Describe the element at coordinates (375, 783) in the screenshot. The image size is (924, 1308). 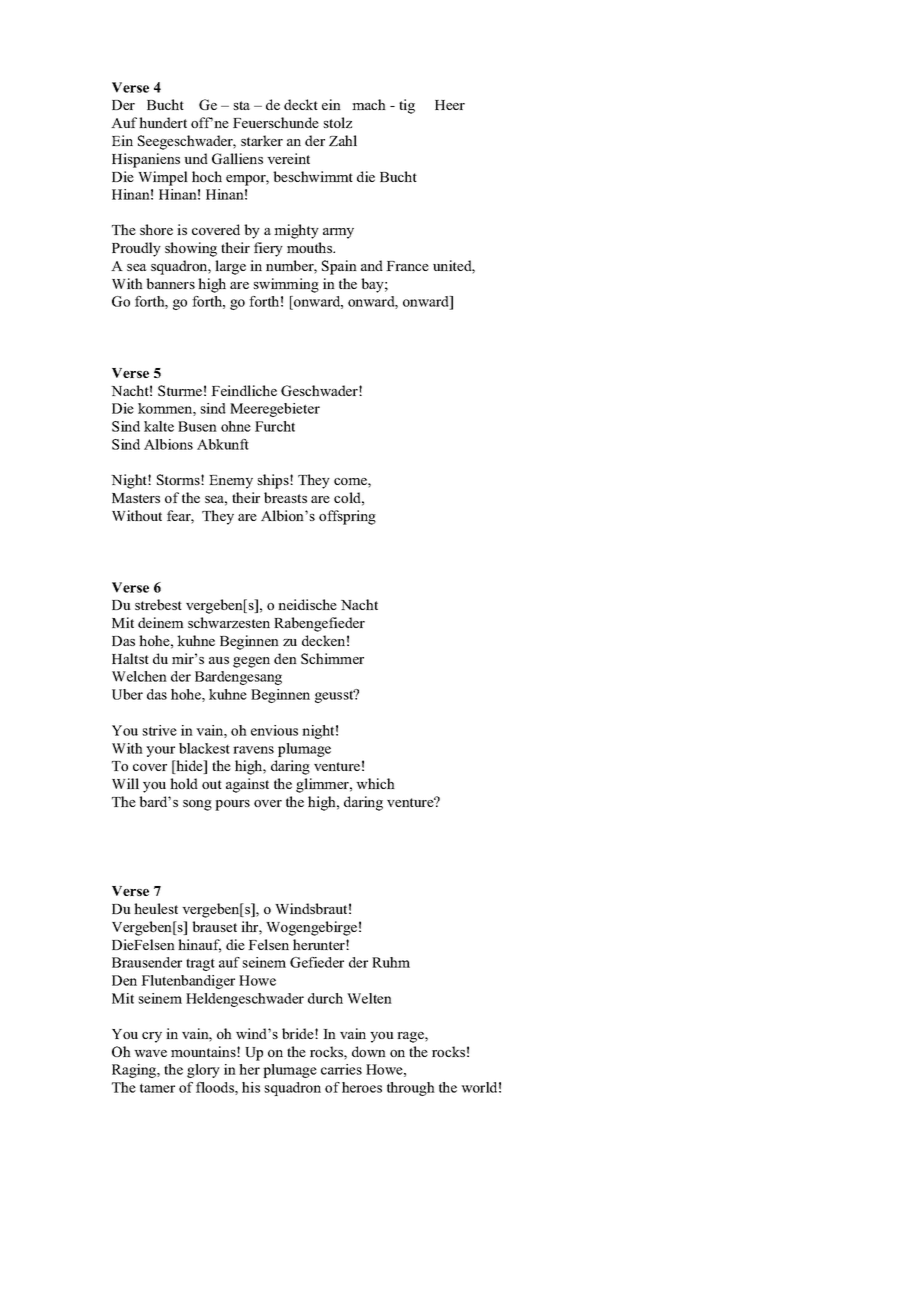
I see `which` at that location.
